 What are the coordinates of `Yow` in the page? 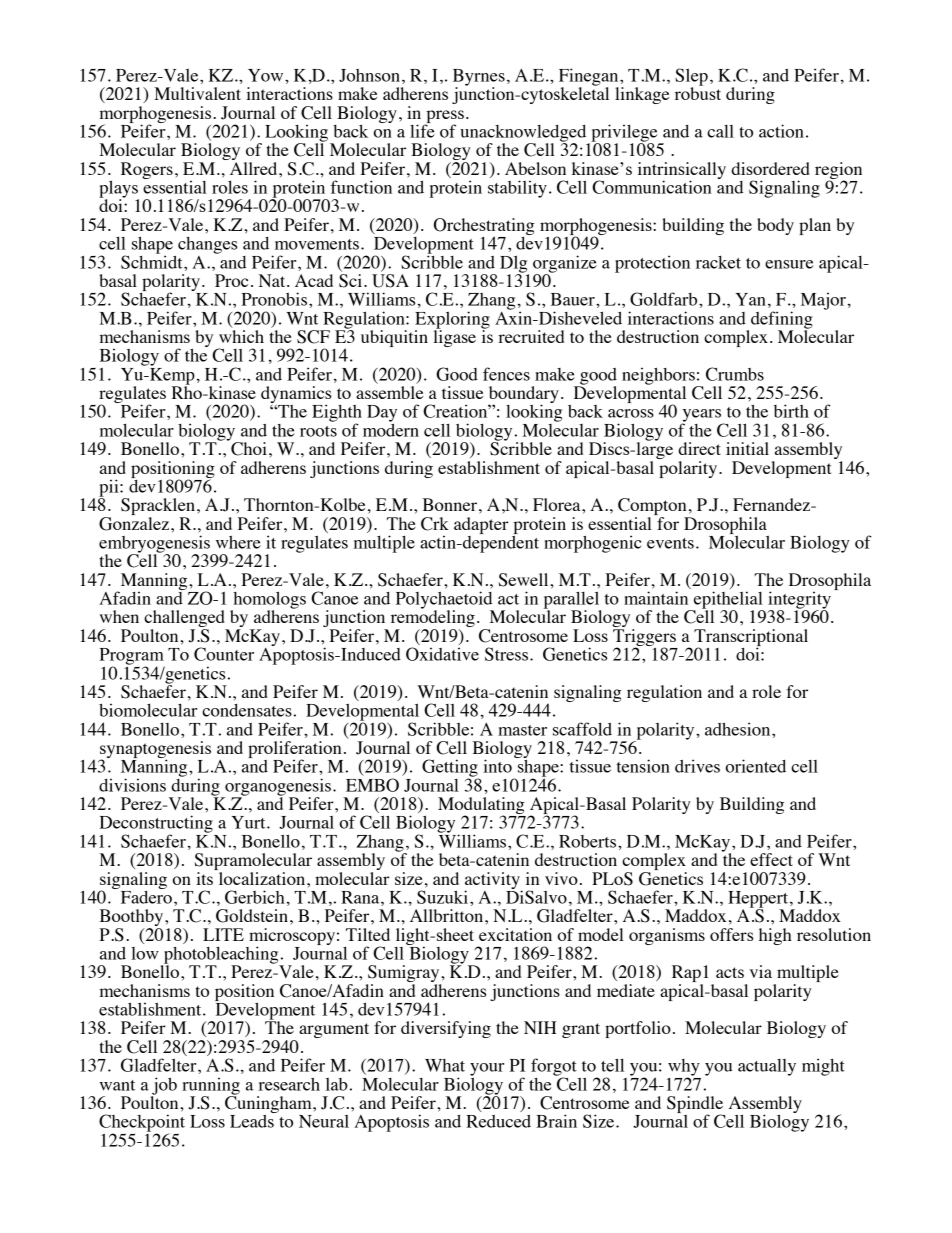 It's located at (267, 75).
